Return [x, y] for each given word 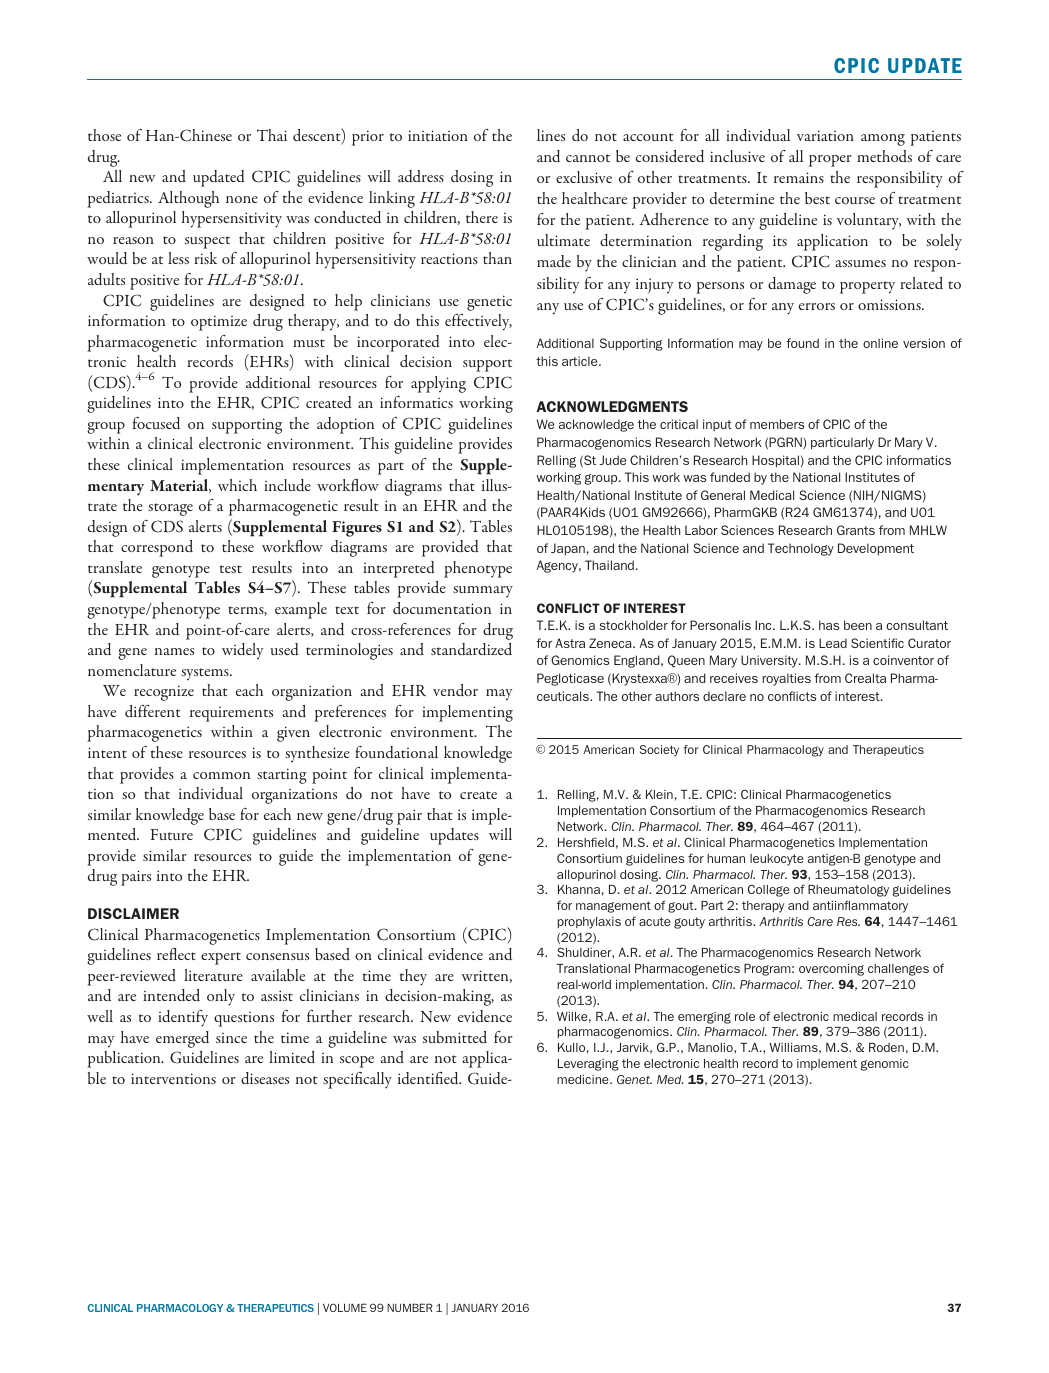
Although [188, 199]
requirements [231, 714]
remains [799, 177]
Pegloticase [570, 679]
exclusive [584, 177]
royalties [786, 679]
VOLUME [345, 1307]
